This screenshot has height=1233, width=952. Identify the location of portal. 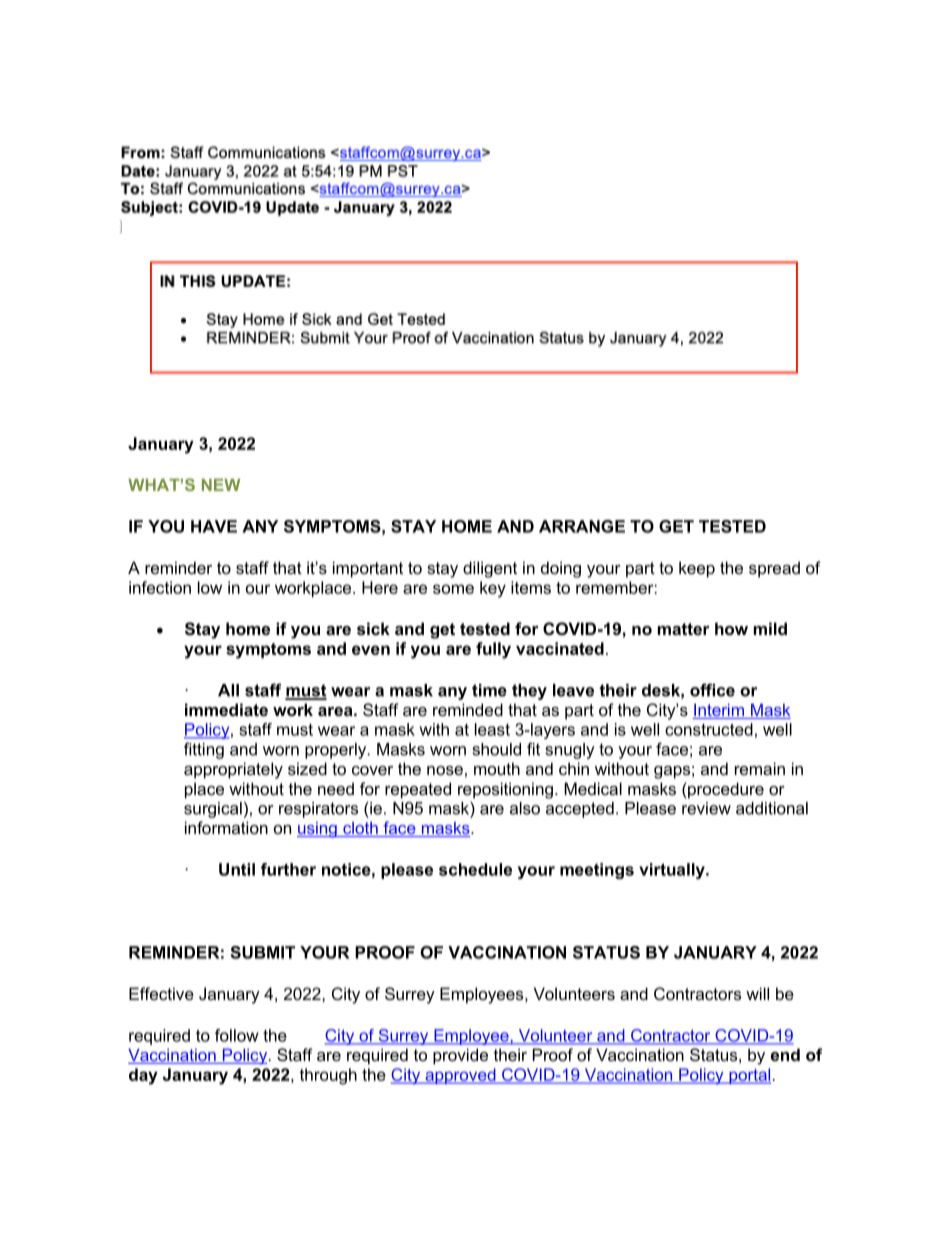
(749, 1076).
